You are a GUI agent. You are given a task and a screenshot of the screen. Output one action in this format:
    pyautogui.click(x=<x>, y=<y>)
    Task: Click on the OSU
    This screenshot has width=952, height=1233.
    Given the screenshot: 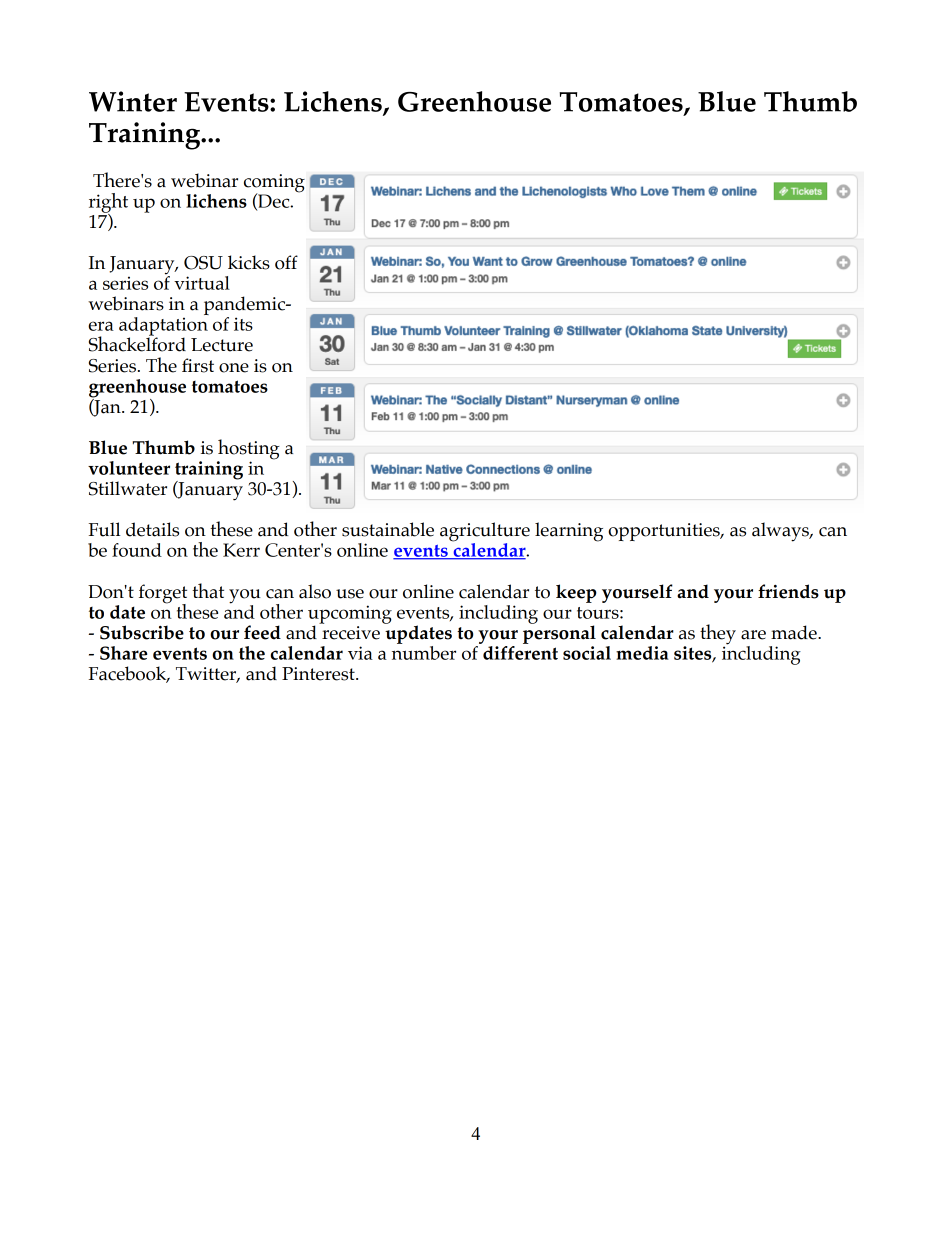 What is the action you would take?
    pyautogui.click(x=203, y=263)
